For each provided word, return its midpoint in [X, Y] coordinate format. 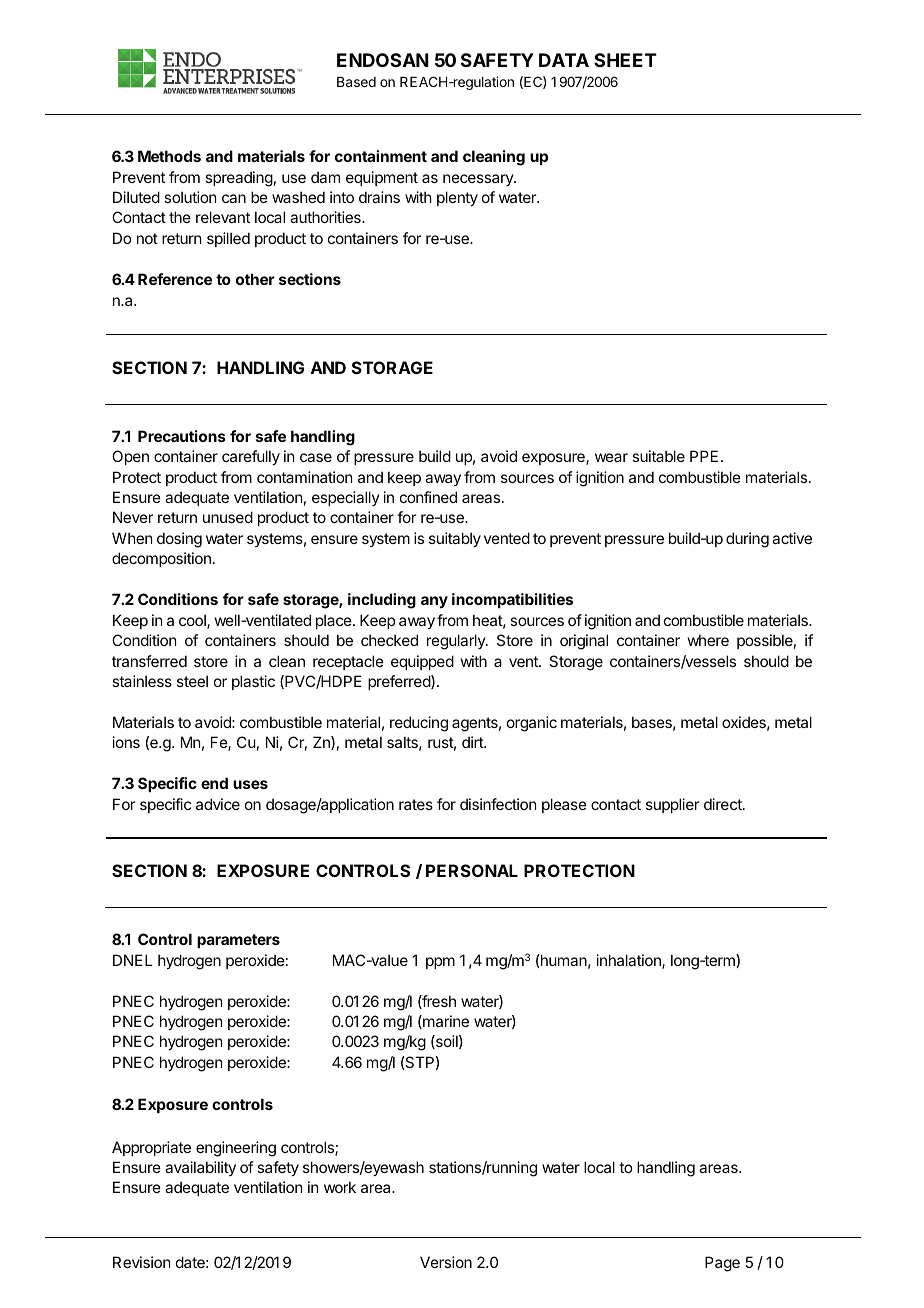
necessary [479, 180]
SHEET [625, 60]
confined [428, 497]
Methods [169, 156]
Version [446, 1262]
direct [724, 804]
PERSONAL [472, 870]
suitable [658, 456]
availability [200, 1168]
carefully [251, 457]
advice [218, 804]
